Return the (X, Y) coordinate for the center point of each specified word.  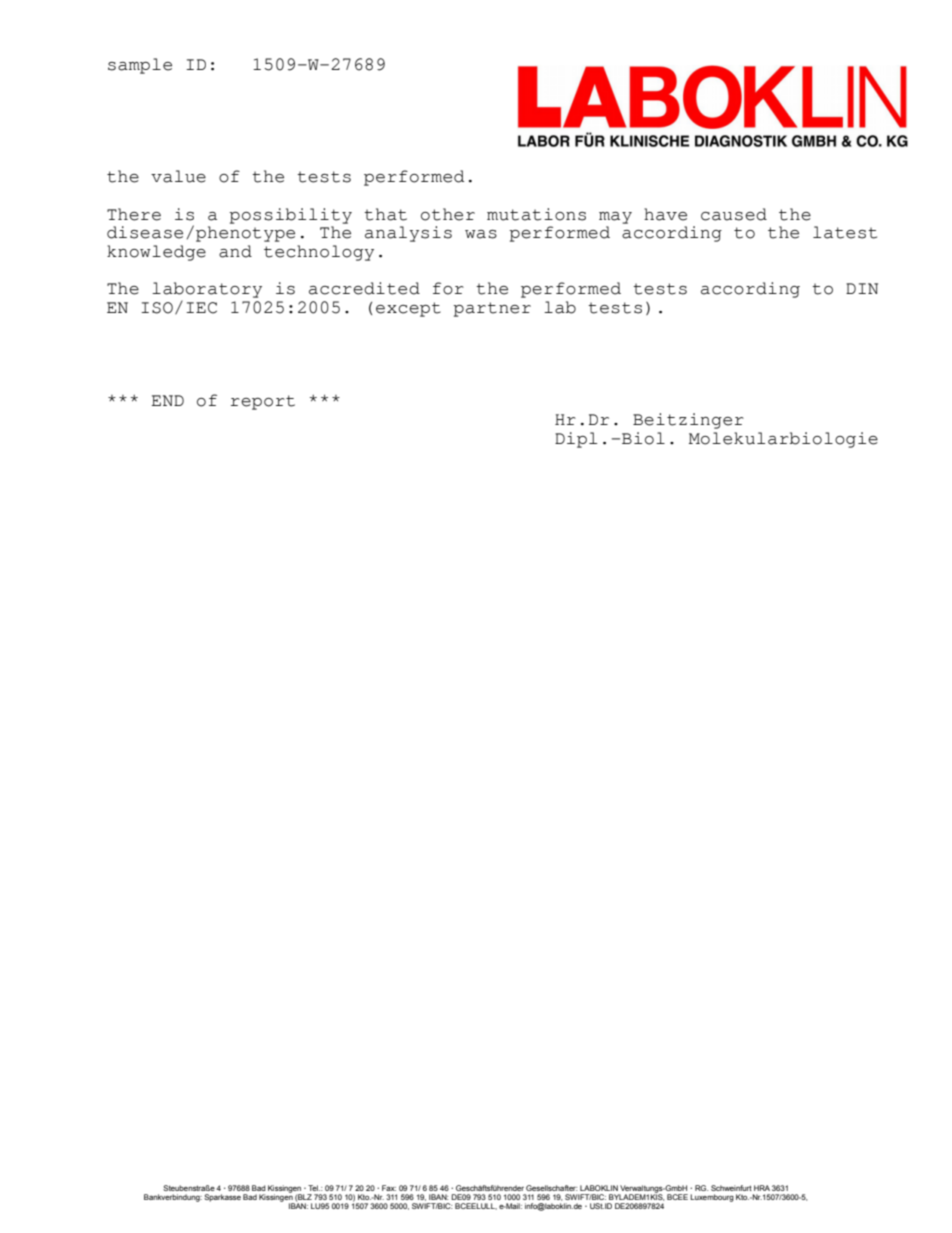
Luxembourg (712, 1198)
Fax (389, 1188)
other (448, 214)
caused (734, 214)
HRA (762, 1188)
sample (140, 66)
